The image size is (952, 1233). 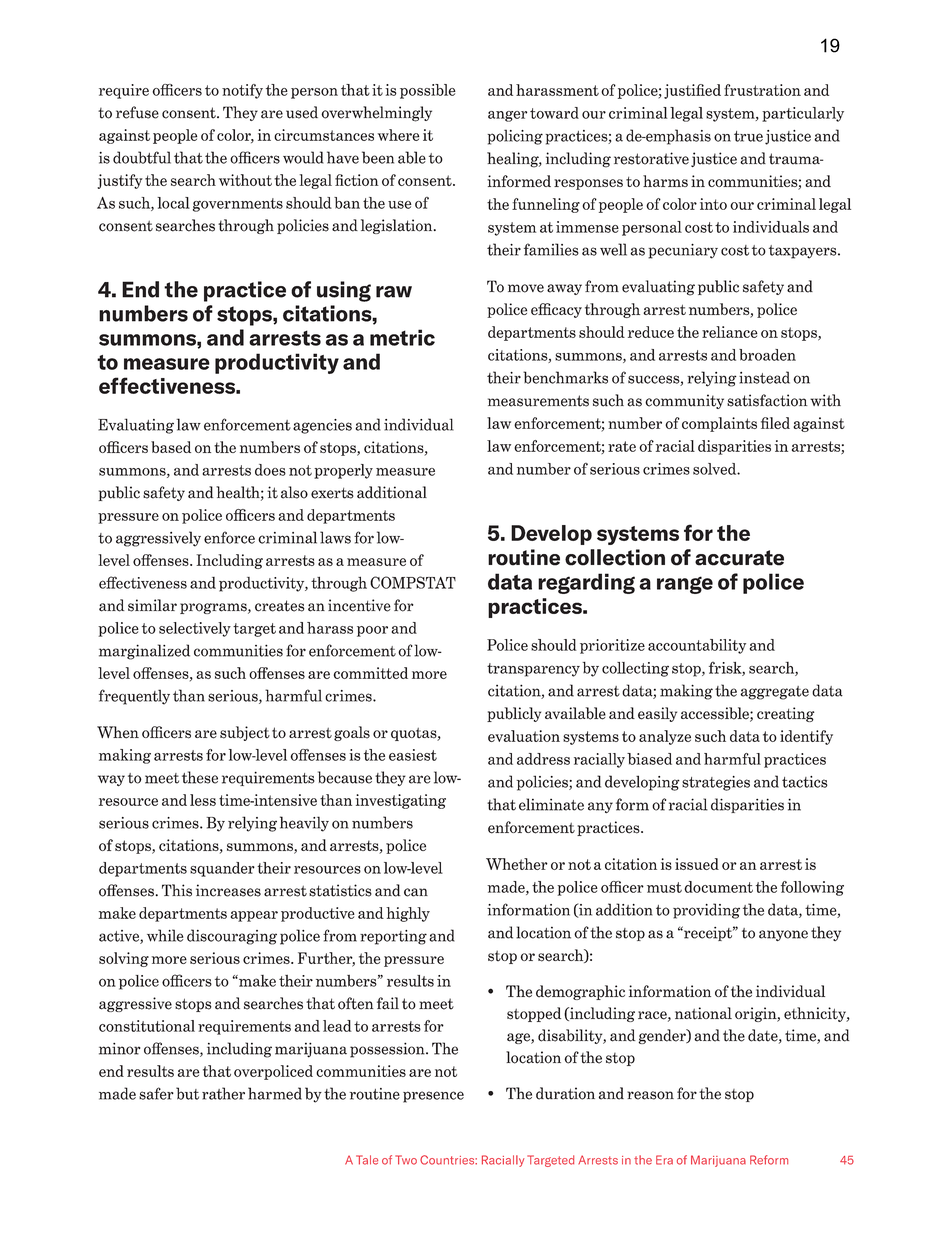 What do you see at coordinates (242, 91) in the screenshot?
I see `notify` at bounding box center [242, 91].
